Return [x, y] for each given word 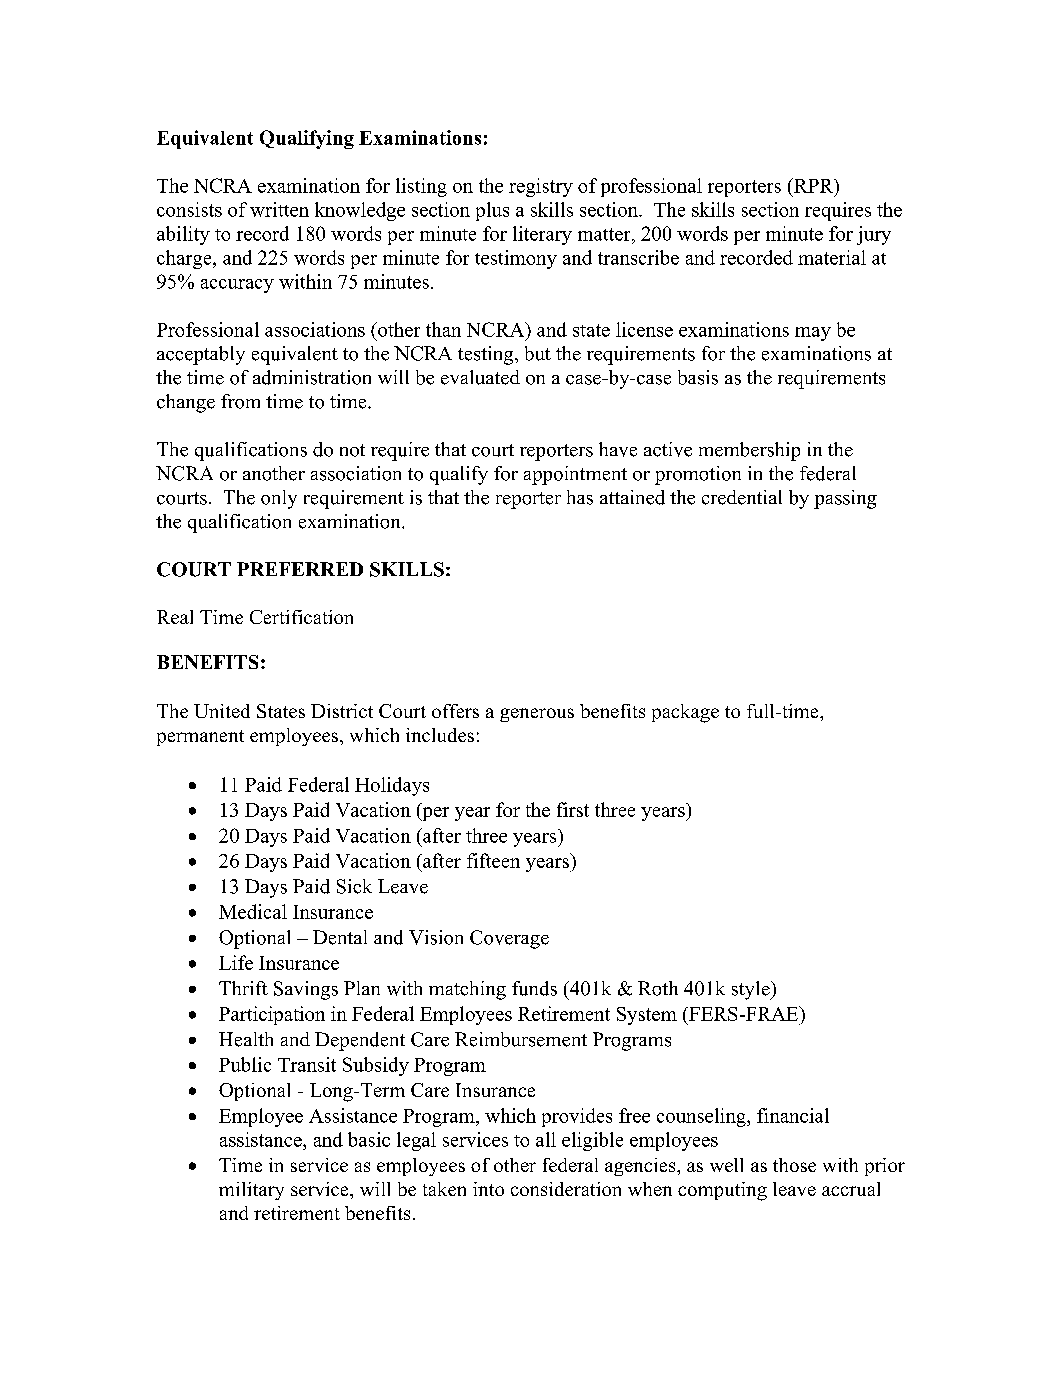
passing [845, 499]
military [251, 1191]
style [752, 990]
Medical [253, 911]
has [580, 497]
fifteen [493, 860]
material [832, 257]
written [279, 209]
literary [542, 235]
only [279, 499]
